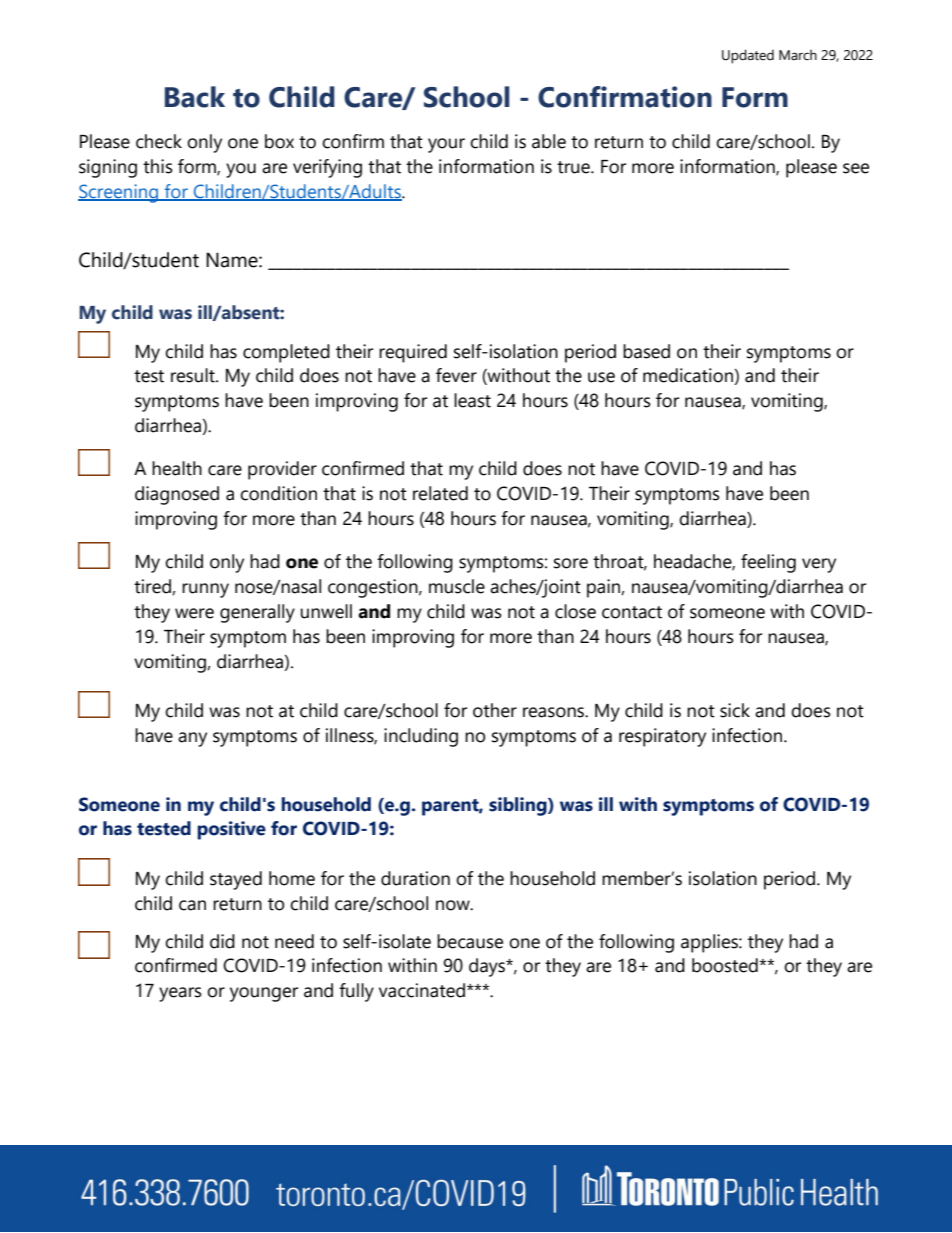 The image size is (952, 1233). I want to click on days, so click(488, 967).
